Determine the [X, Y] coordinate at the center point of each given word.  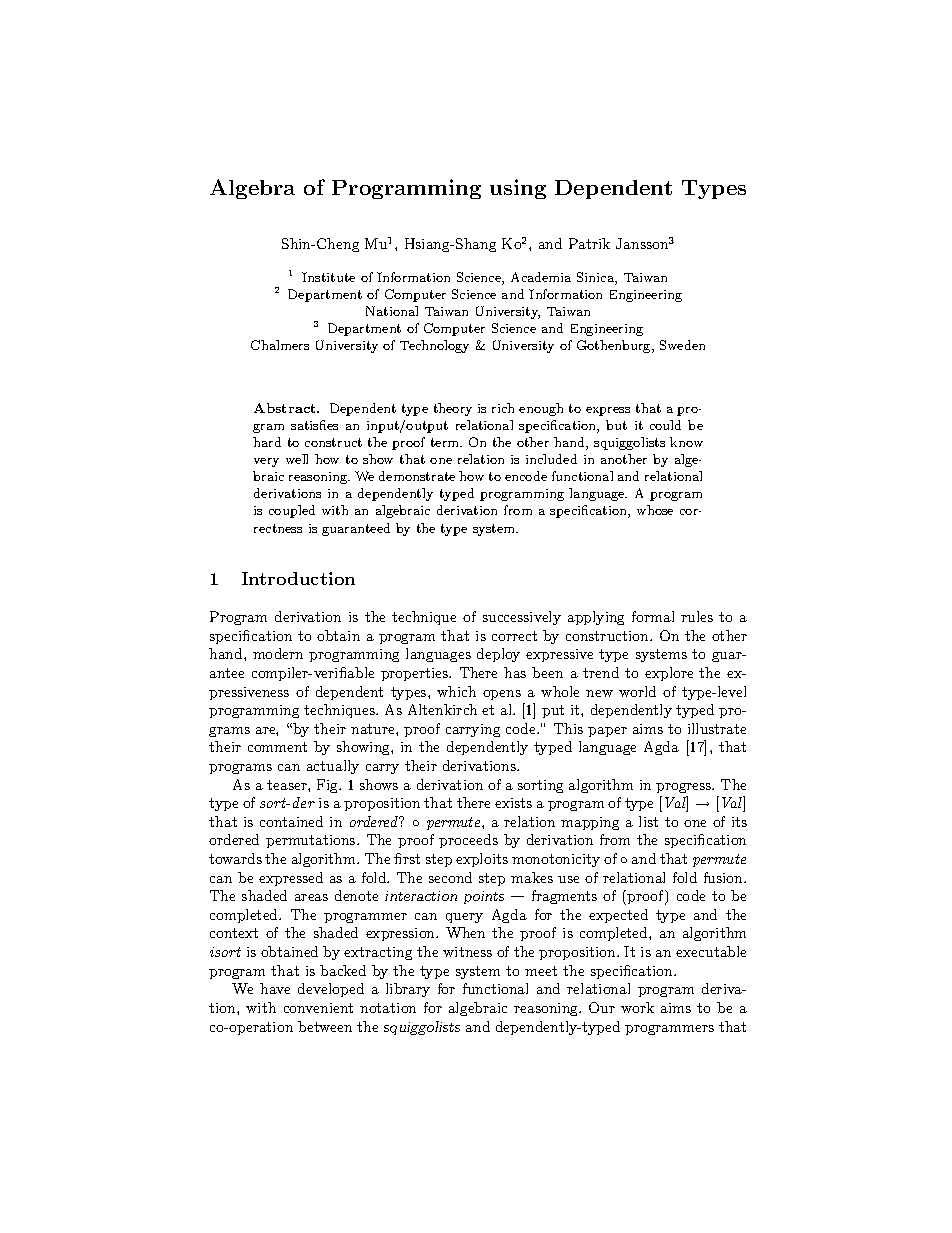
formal [653, 616]
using [518, 189]
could [665, 425]
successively [522, 618]
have [275, 988]
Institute [328, 277]
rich [503, 408]
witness [467, 952]
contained [291, 821]
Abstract [286, 408]
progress [685, 788]
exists [513, 803]
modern [278, 653]
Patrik [589, 243]
